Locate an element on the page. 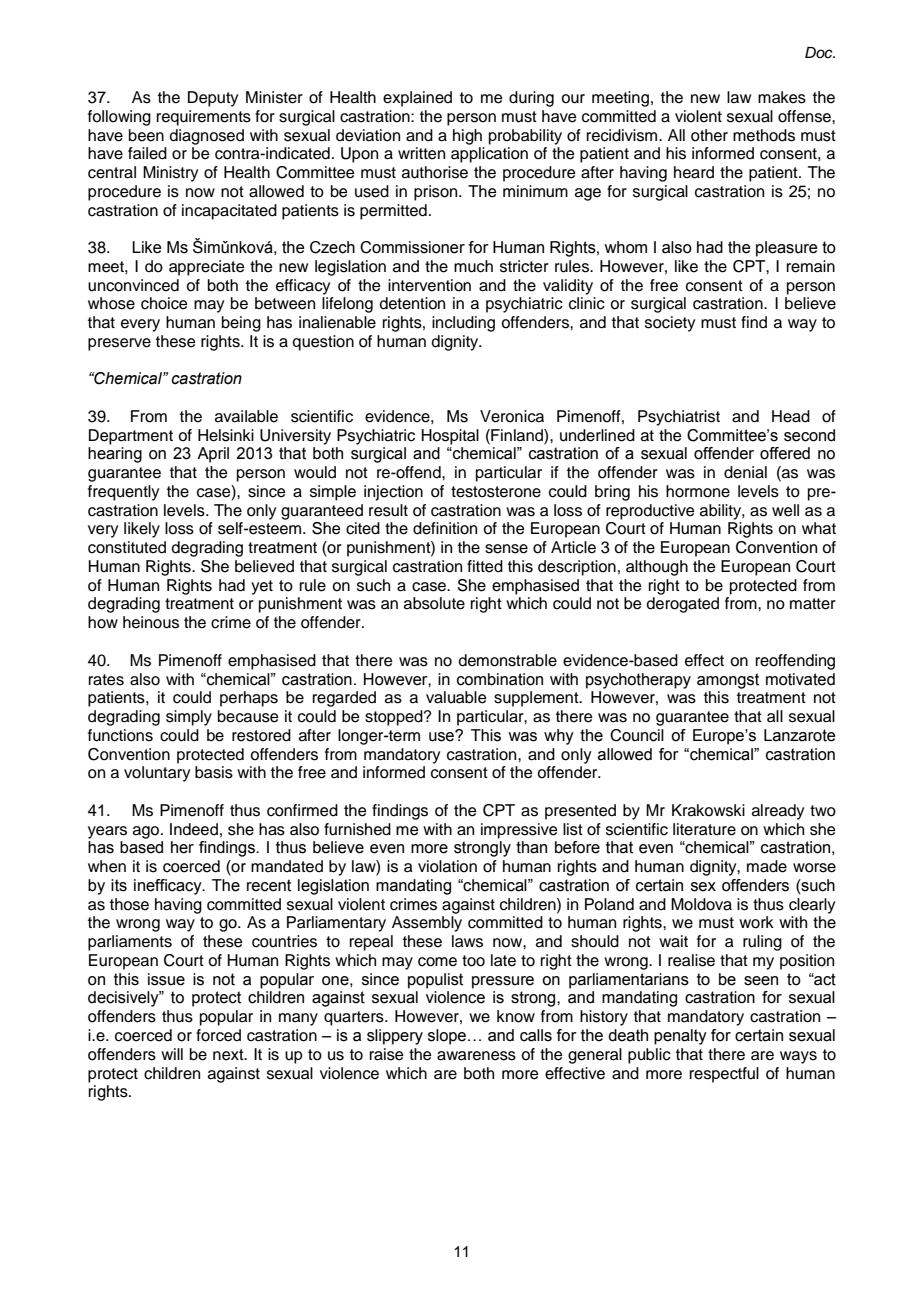 Image resolution: width=924 pixels, height=1308 pixels. Deputy is located at coordinates (213, 99).
